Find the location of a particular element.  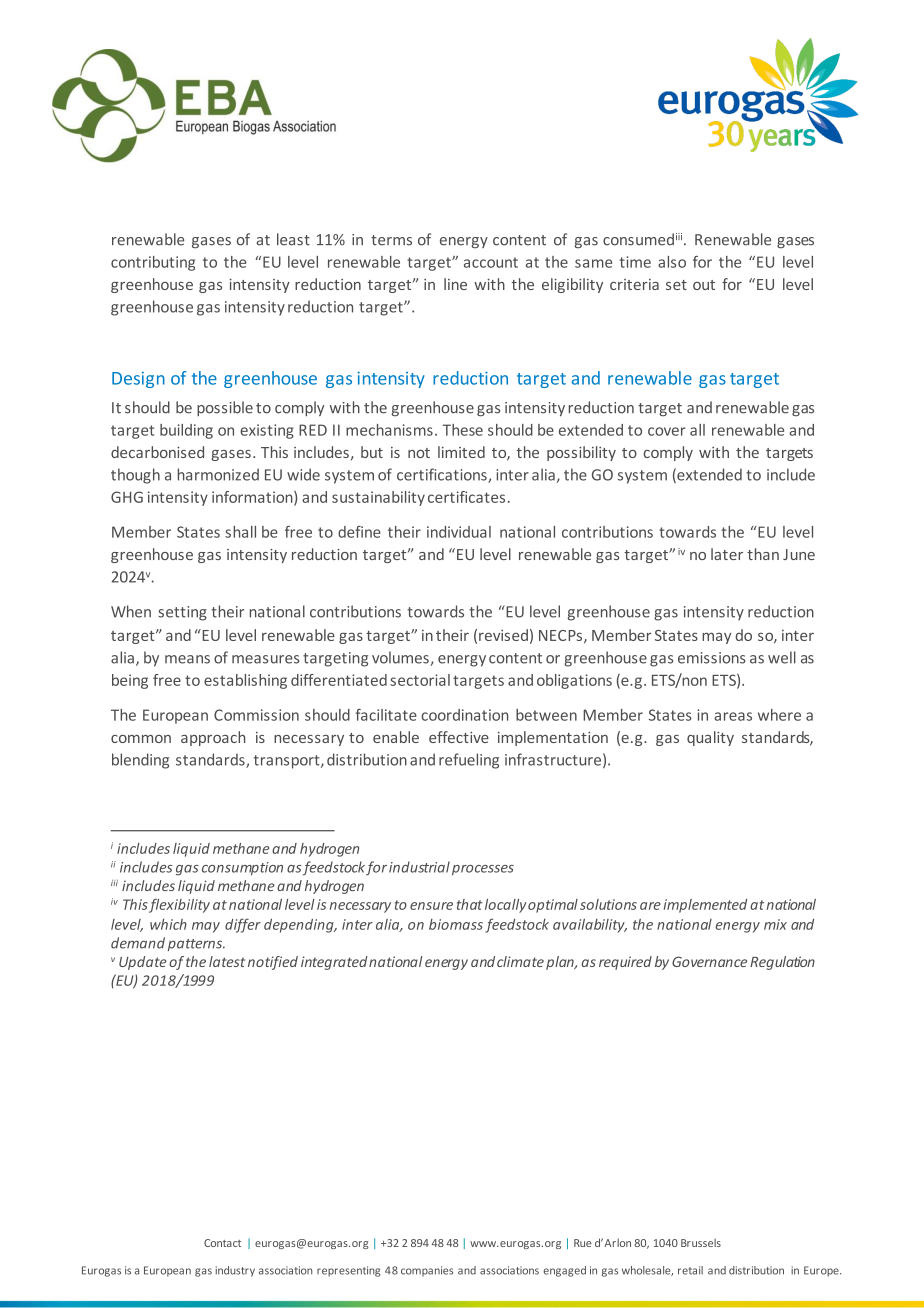

revised is located at coordinates (503, 635).
